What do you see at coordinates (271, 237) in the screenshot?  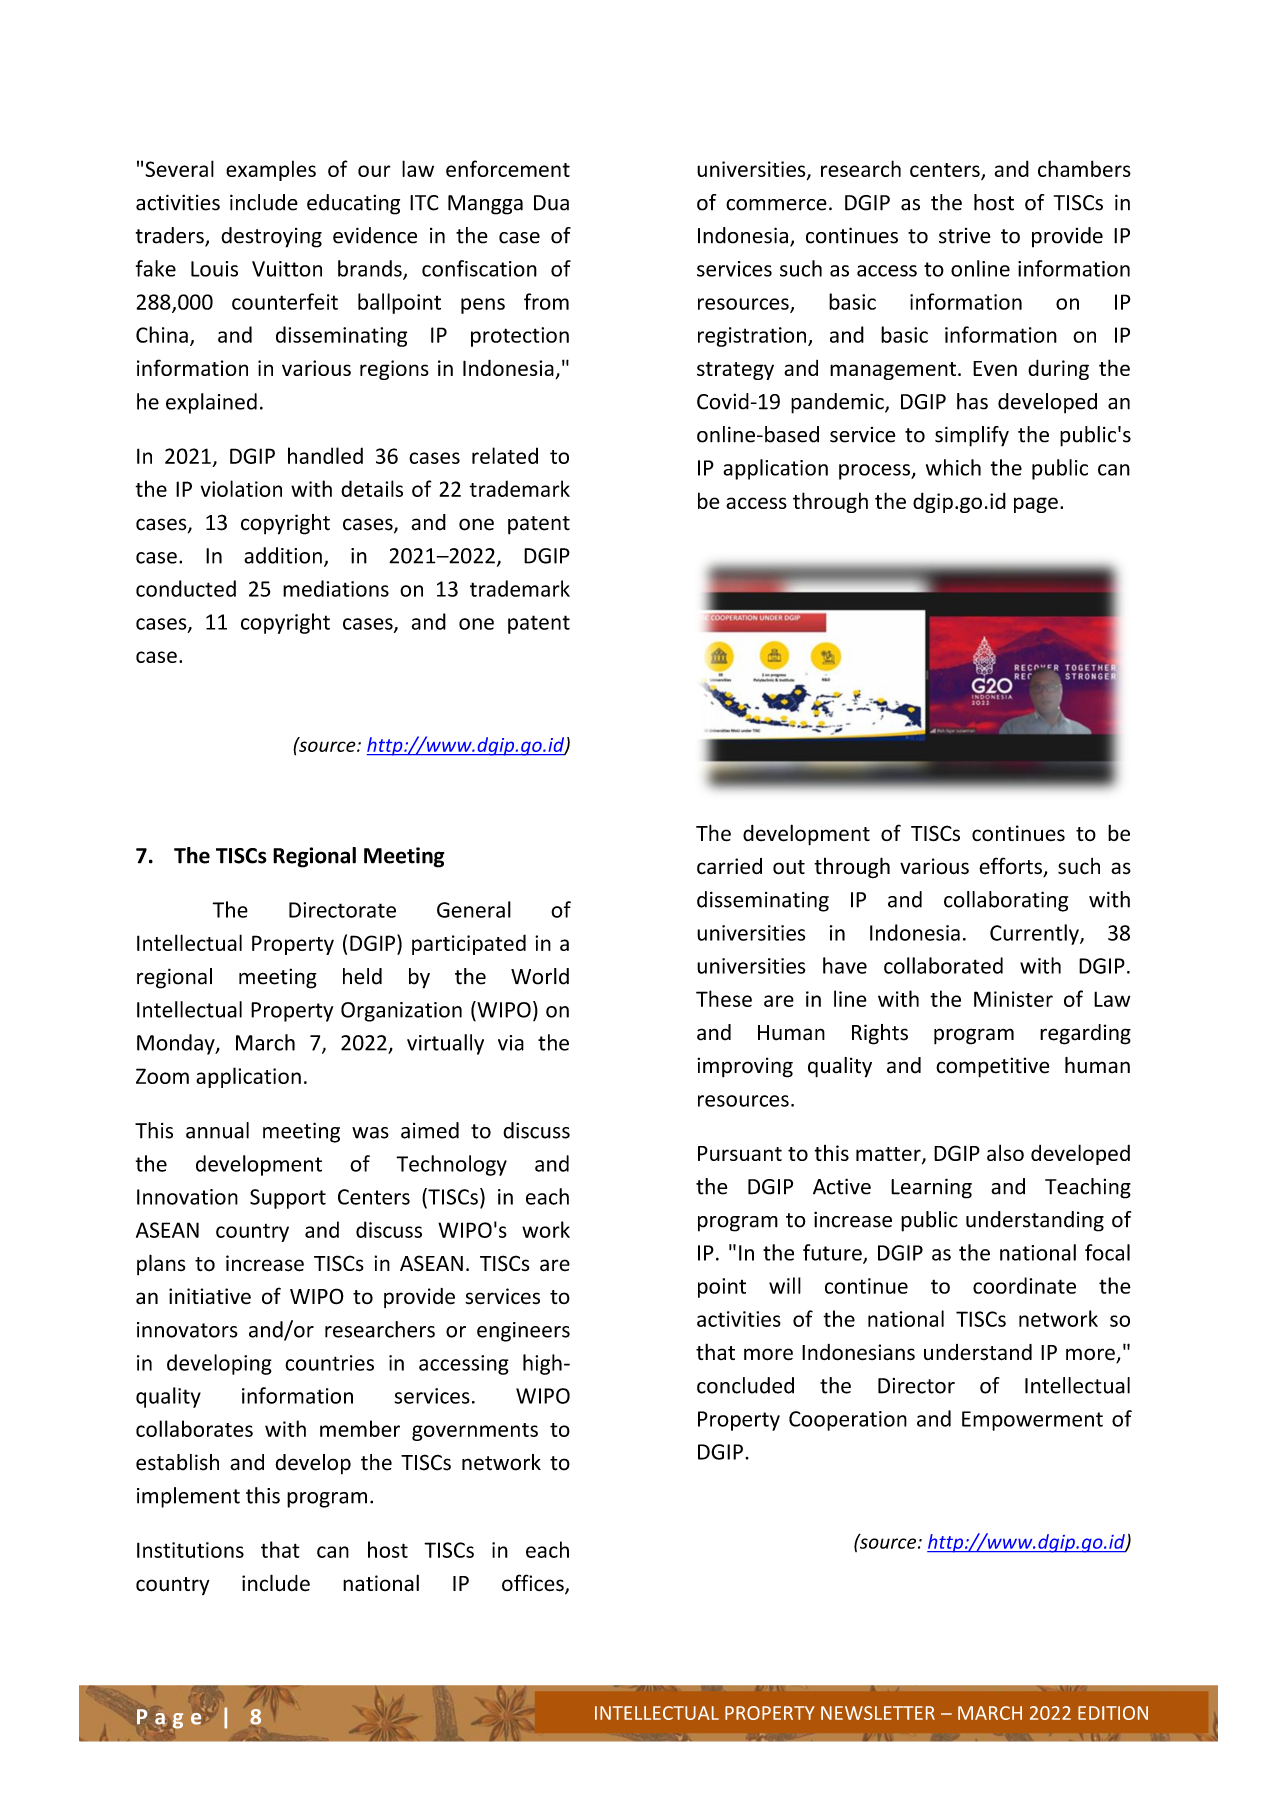 I see `destroying` at bounding box center [271, 237].
